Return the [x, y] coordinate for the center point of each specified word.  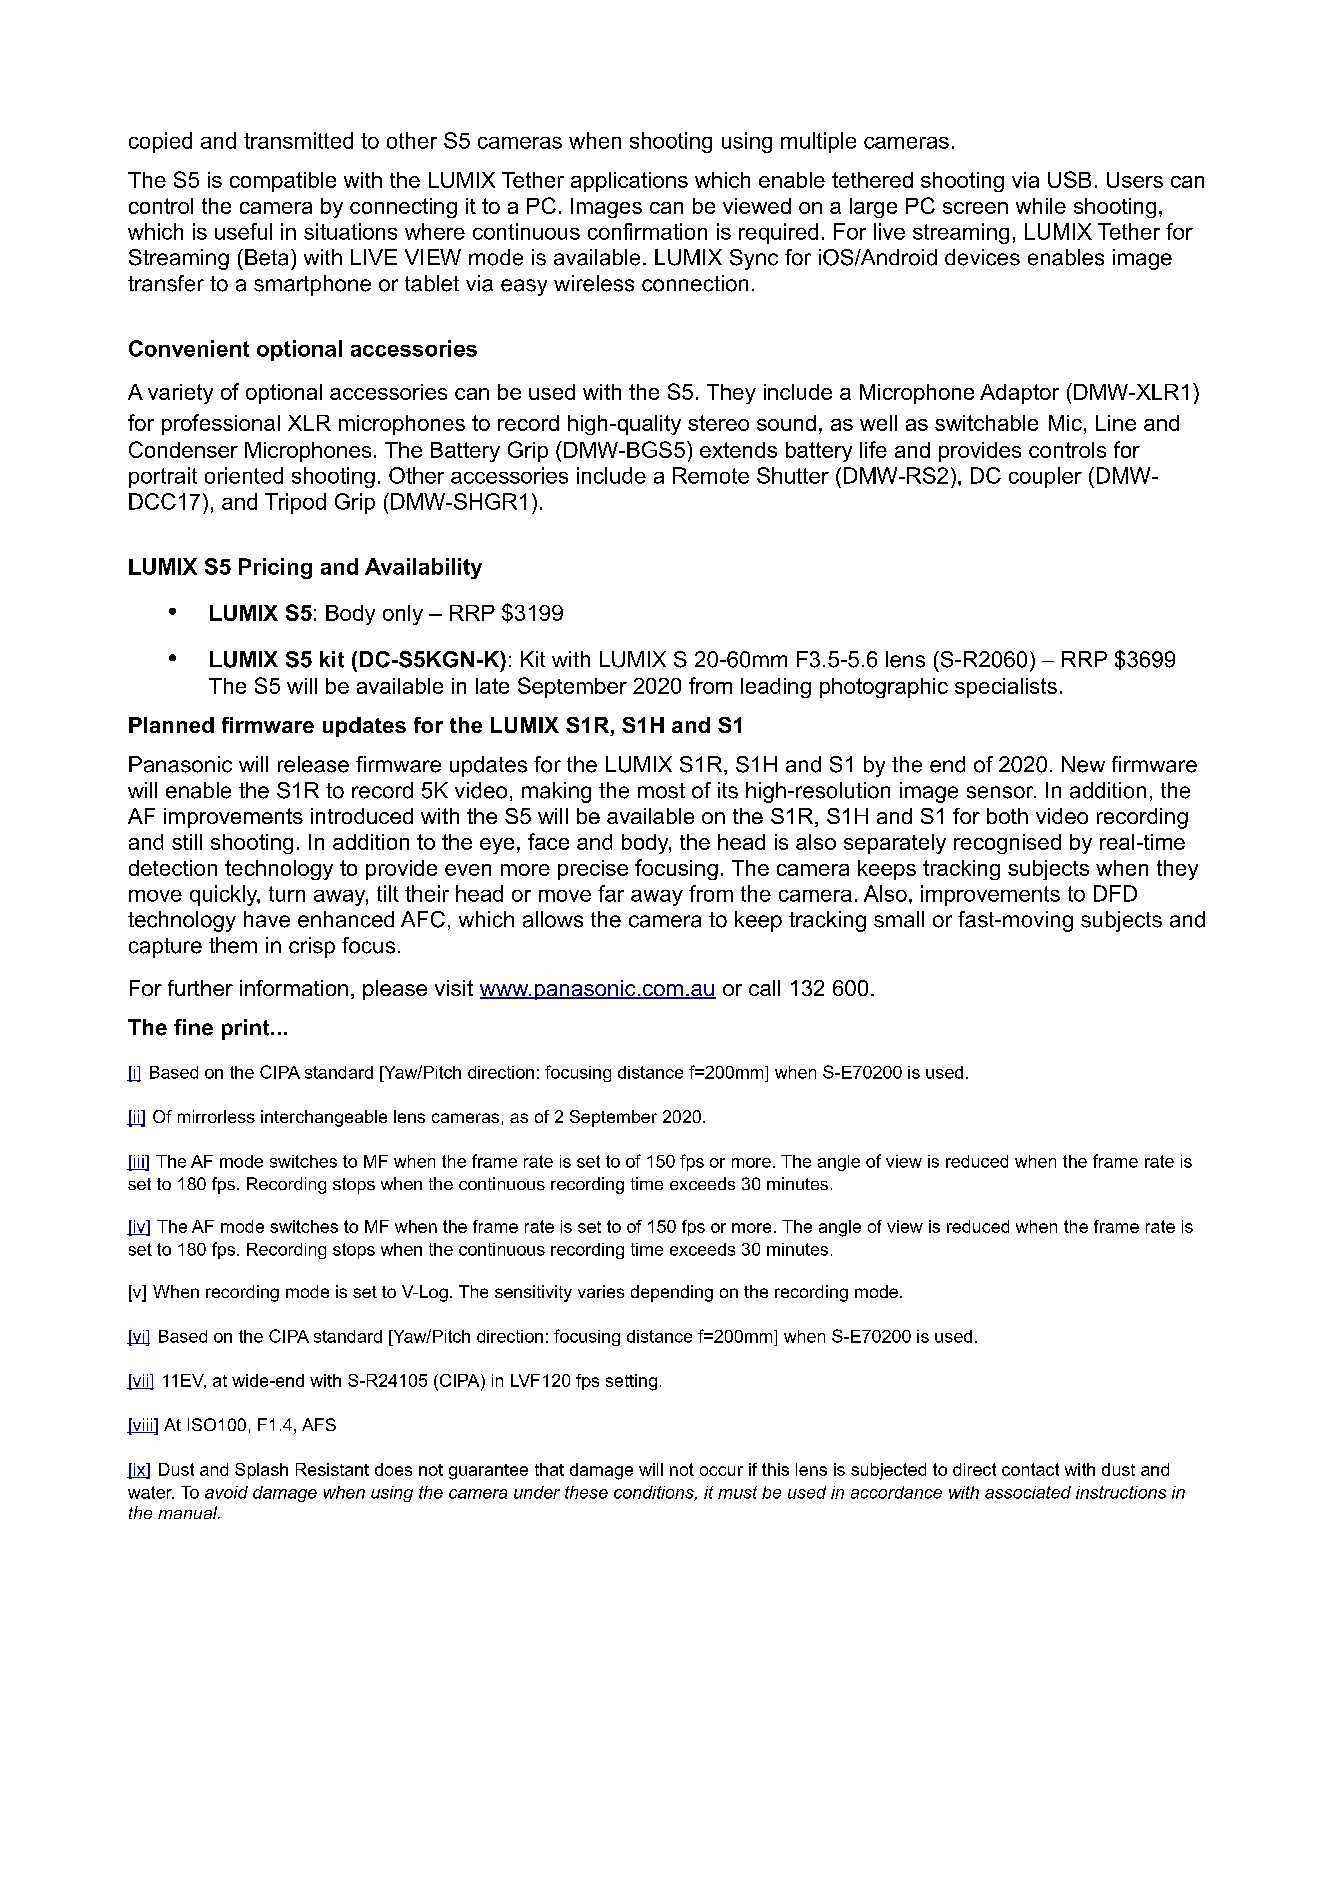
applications [629, 182]
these [586, 1492]
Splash [261, 1471]
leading [776, 688]
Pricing [275, 568]
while [1041, 206]
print [247, 1029]
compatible [283, 182]
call [764, 988]
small [899, 919]
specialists [1006, 688]
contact [1030, 1469]
